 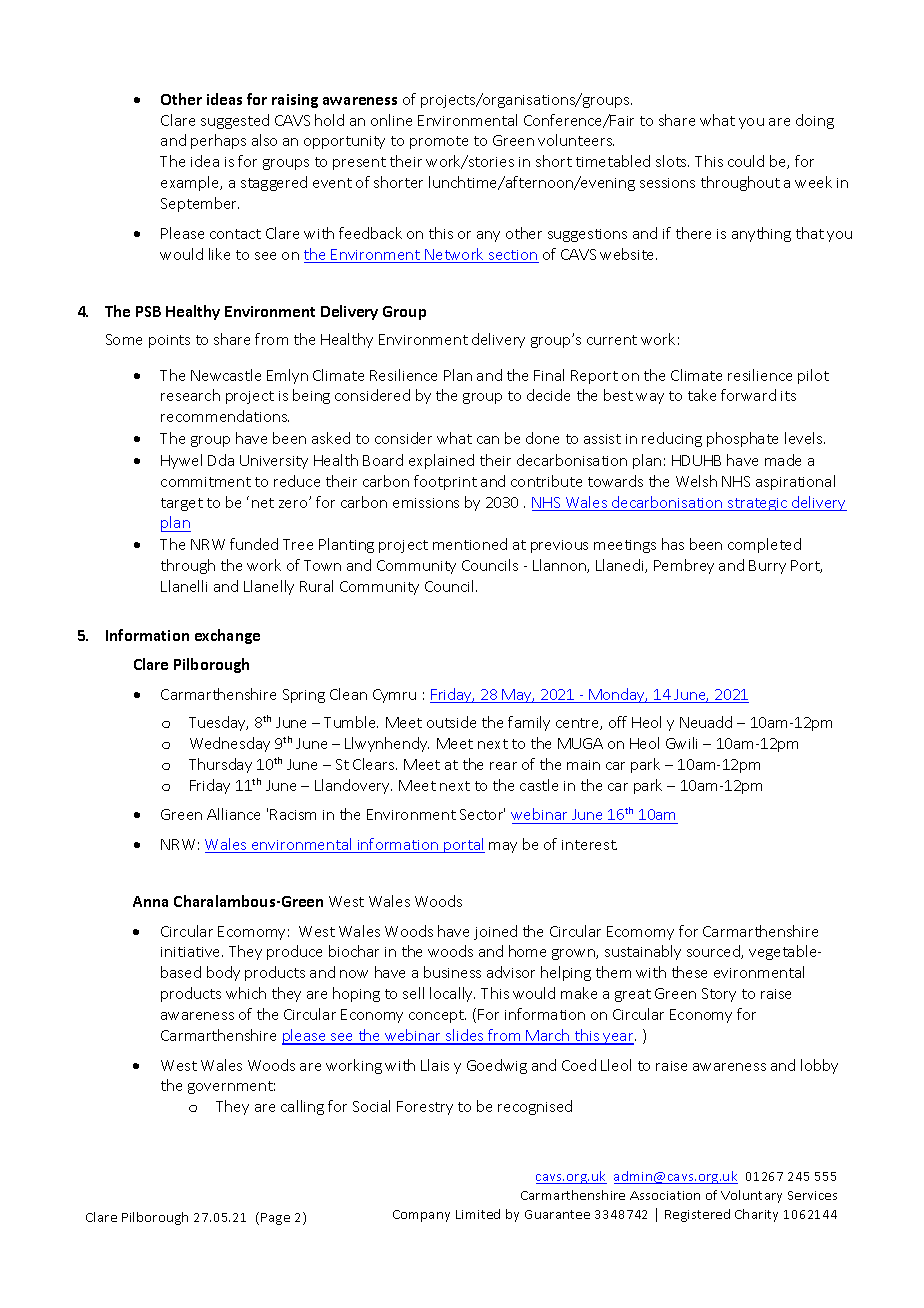 I want to click on Voluntary, so click(x=751, y=1196).
